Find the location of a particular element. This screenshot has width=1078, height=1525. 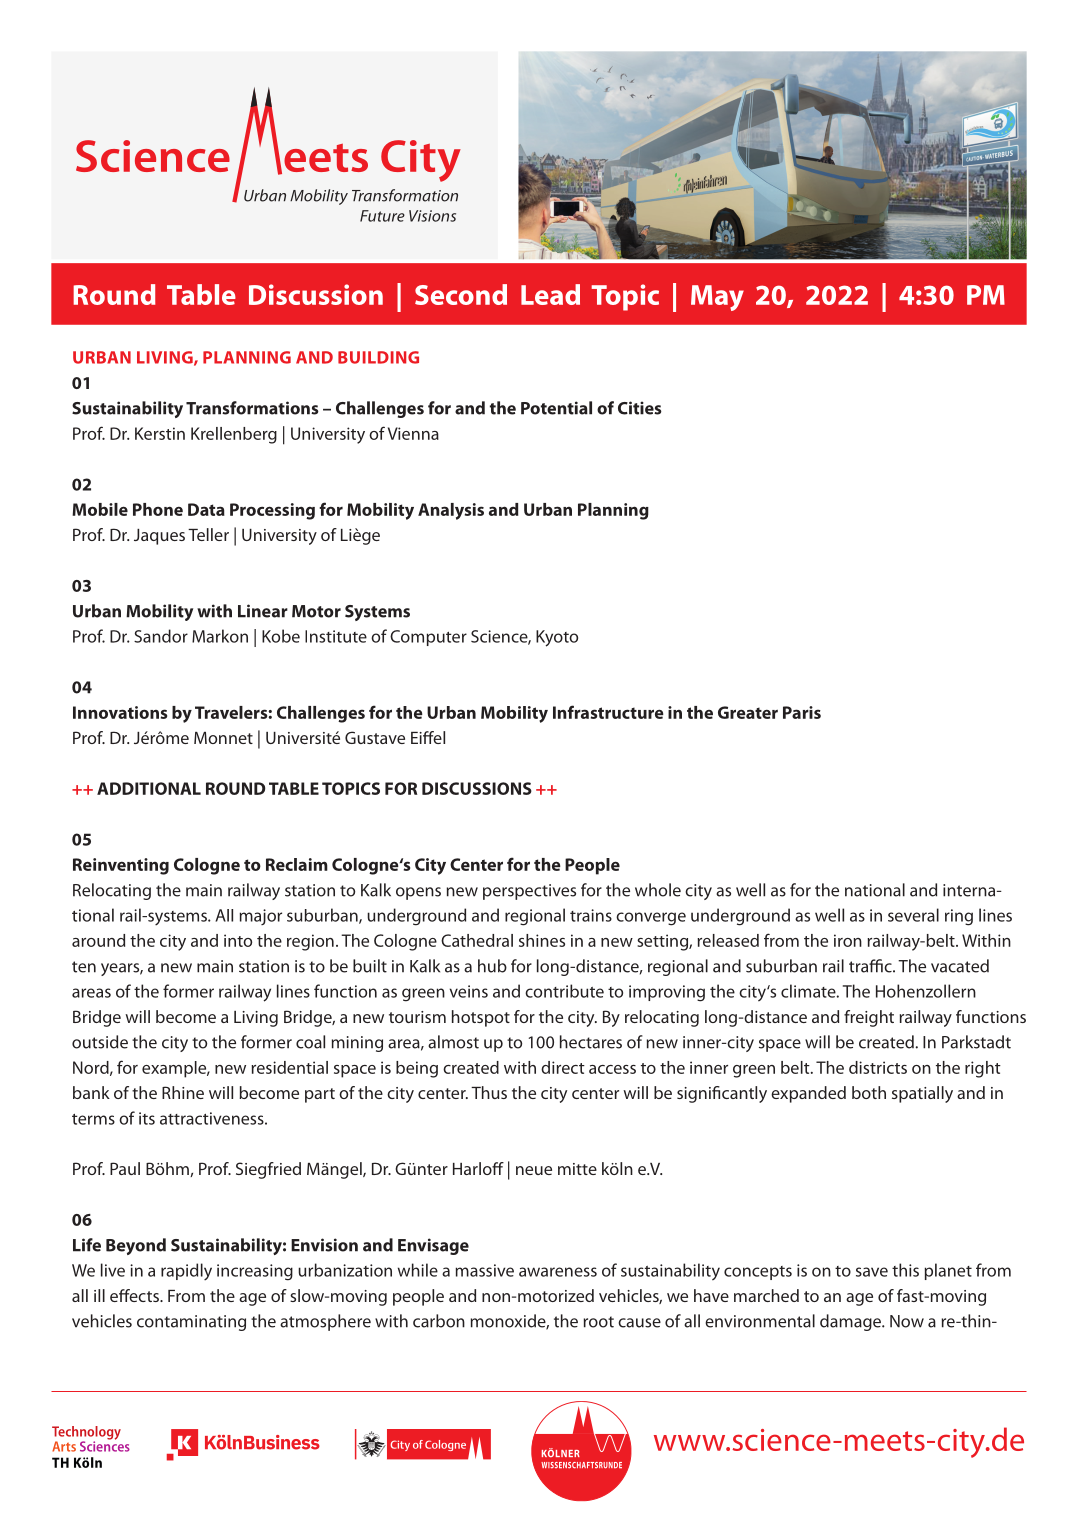

Sandor is located at coordinates (161, 636).
